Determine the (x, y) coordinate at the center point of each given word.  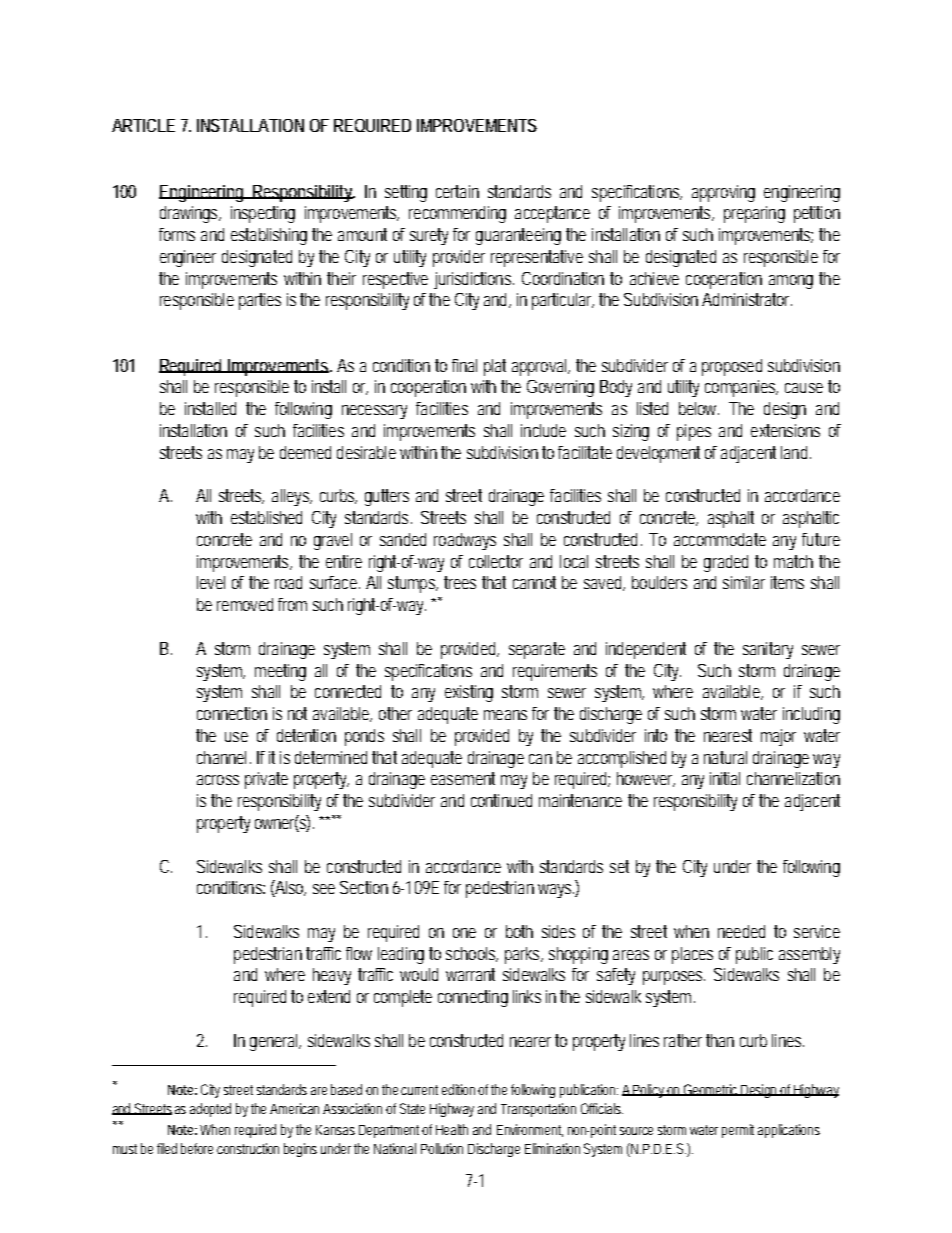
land (794, 452)
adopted (210, 1110)
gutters (387, 497)
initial (725, 778)
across (218, 780)
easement (463, 778)
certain (457, 191)
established (266, 517)
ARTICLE (143, 125)
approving (723, 193)
